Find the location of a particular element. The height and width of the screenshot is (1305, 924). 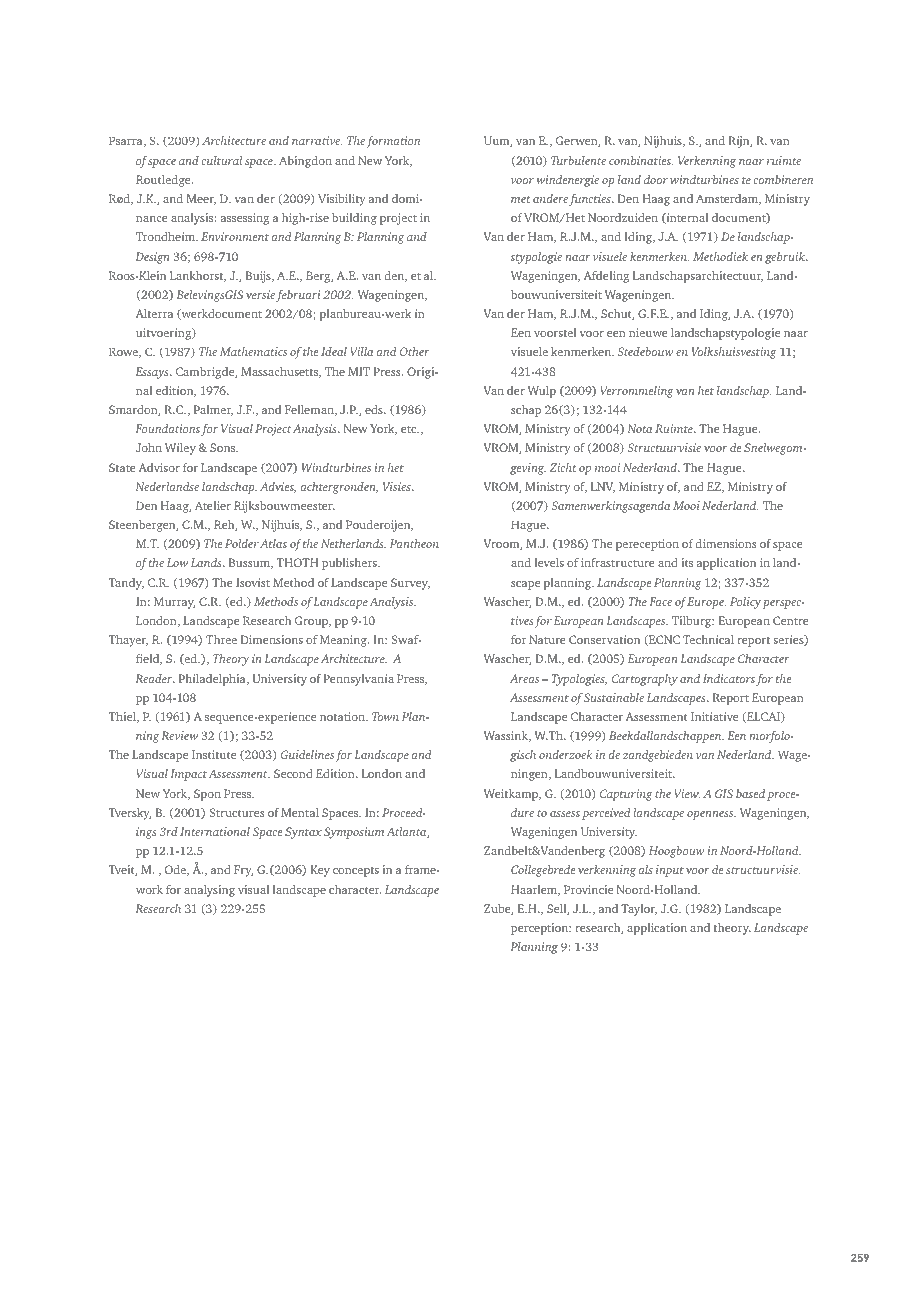

input is located at coordinates (670, 871).
